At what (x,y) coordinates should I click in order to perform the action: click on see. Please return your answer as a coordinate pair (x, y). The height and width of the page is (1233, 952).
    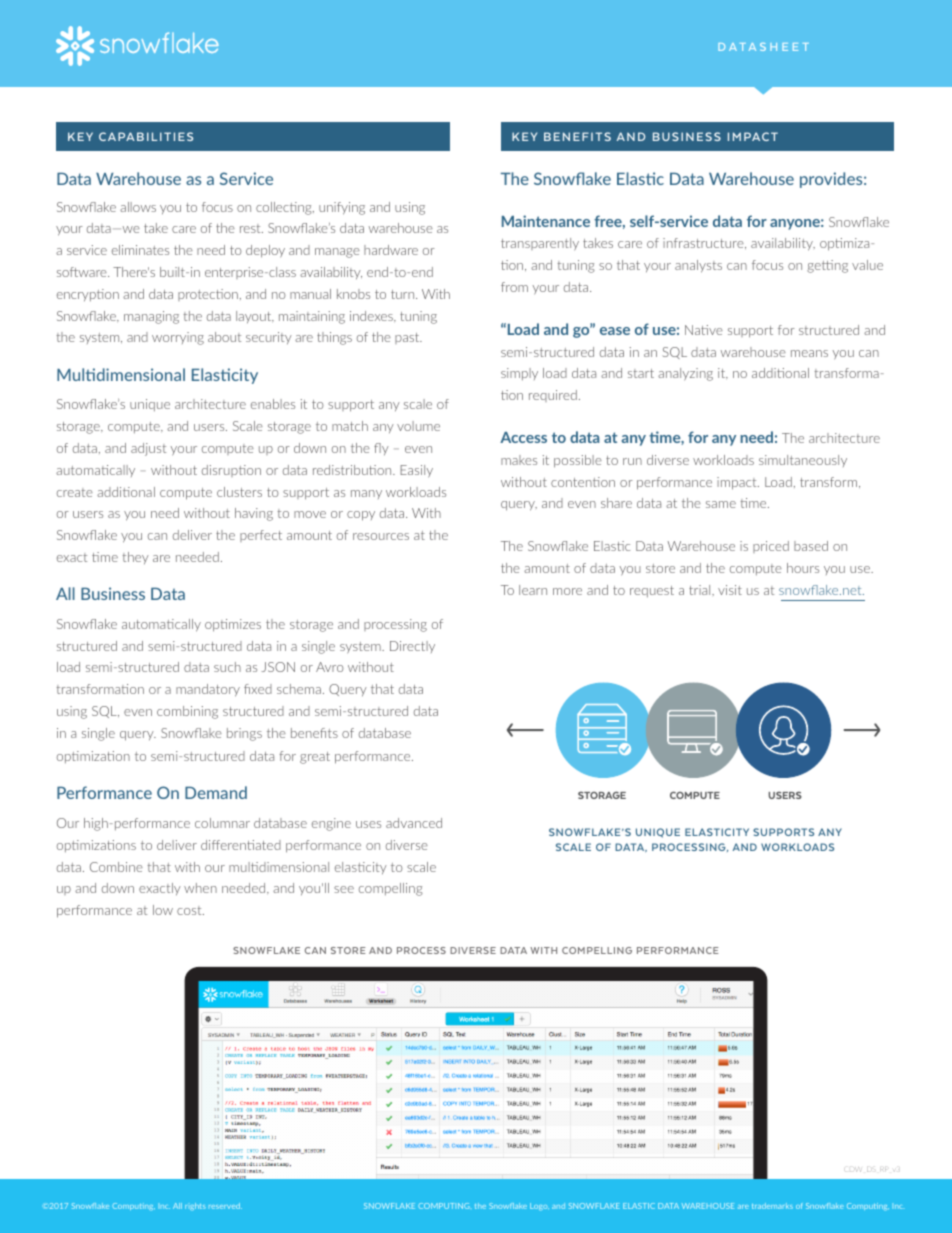
    Looking at the image, I should click on (344, 889).
